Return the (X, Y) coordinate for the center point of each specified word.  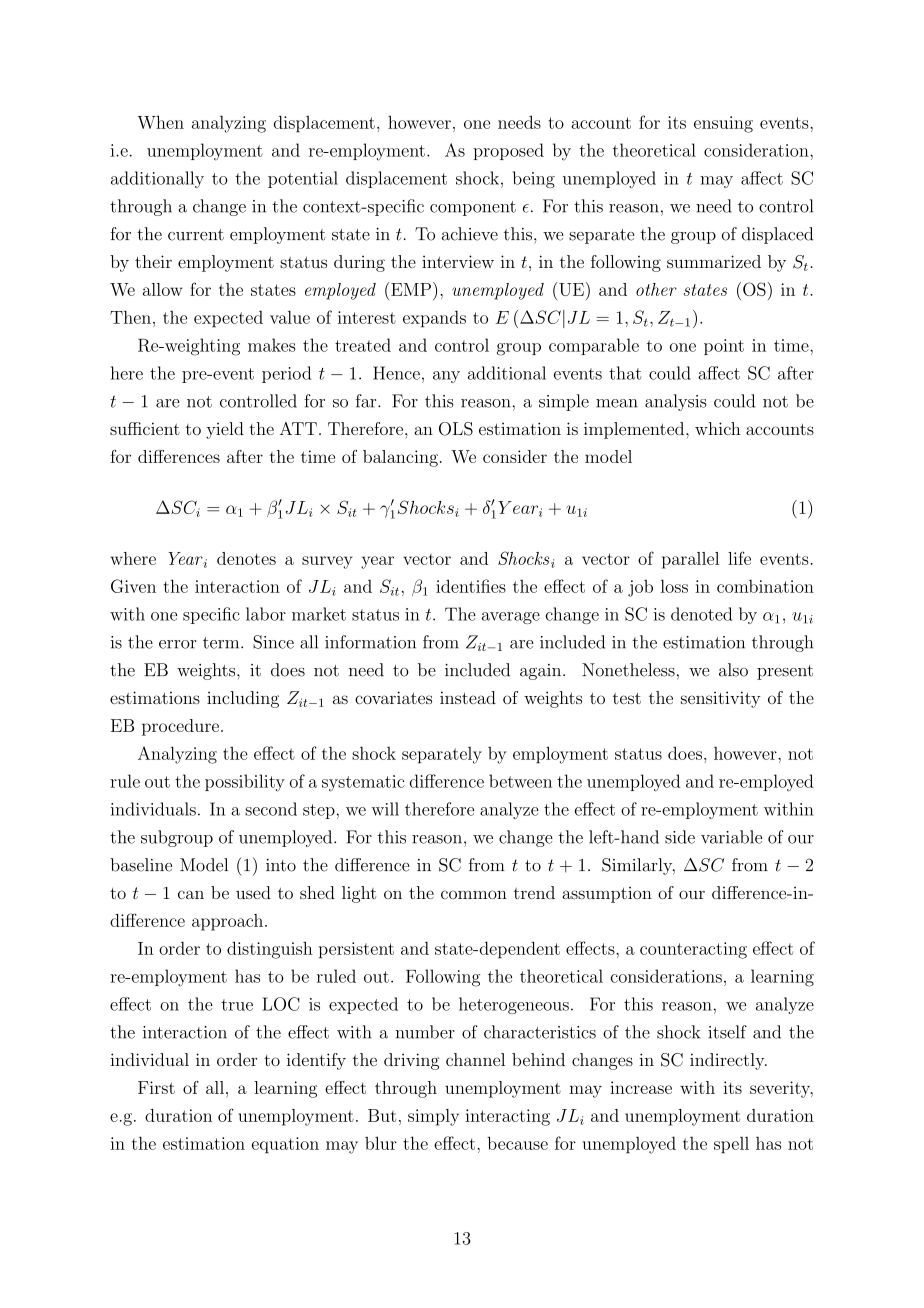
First (156, 1087)
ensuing (723, 124)
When (160, 122)
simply (433, 1117)
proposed (508, 151)
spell (731, 1145)
